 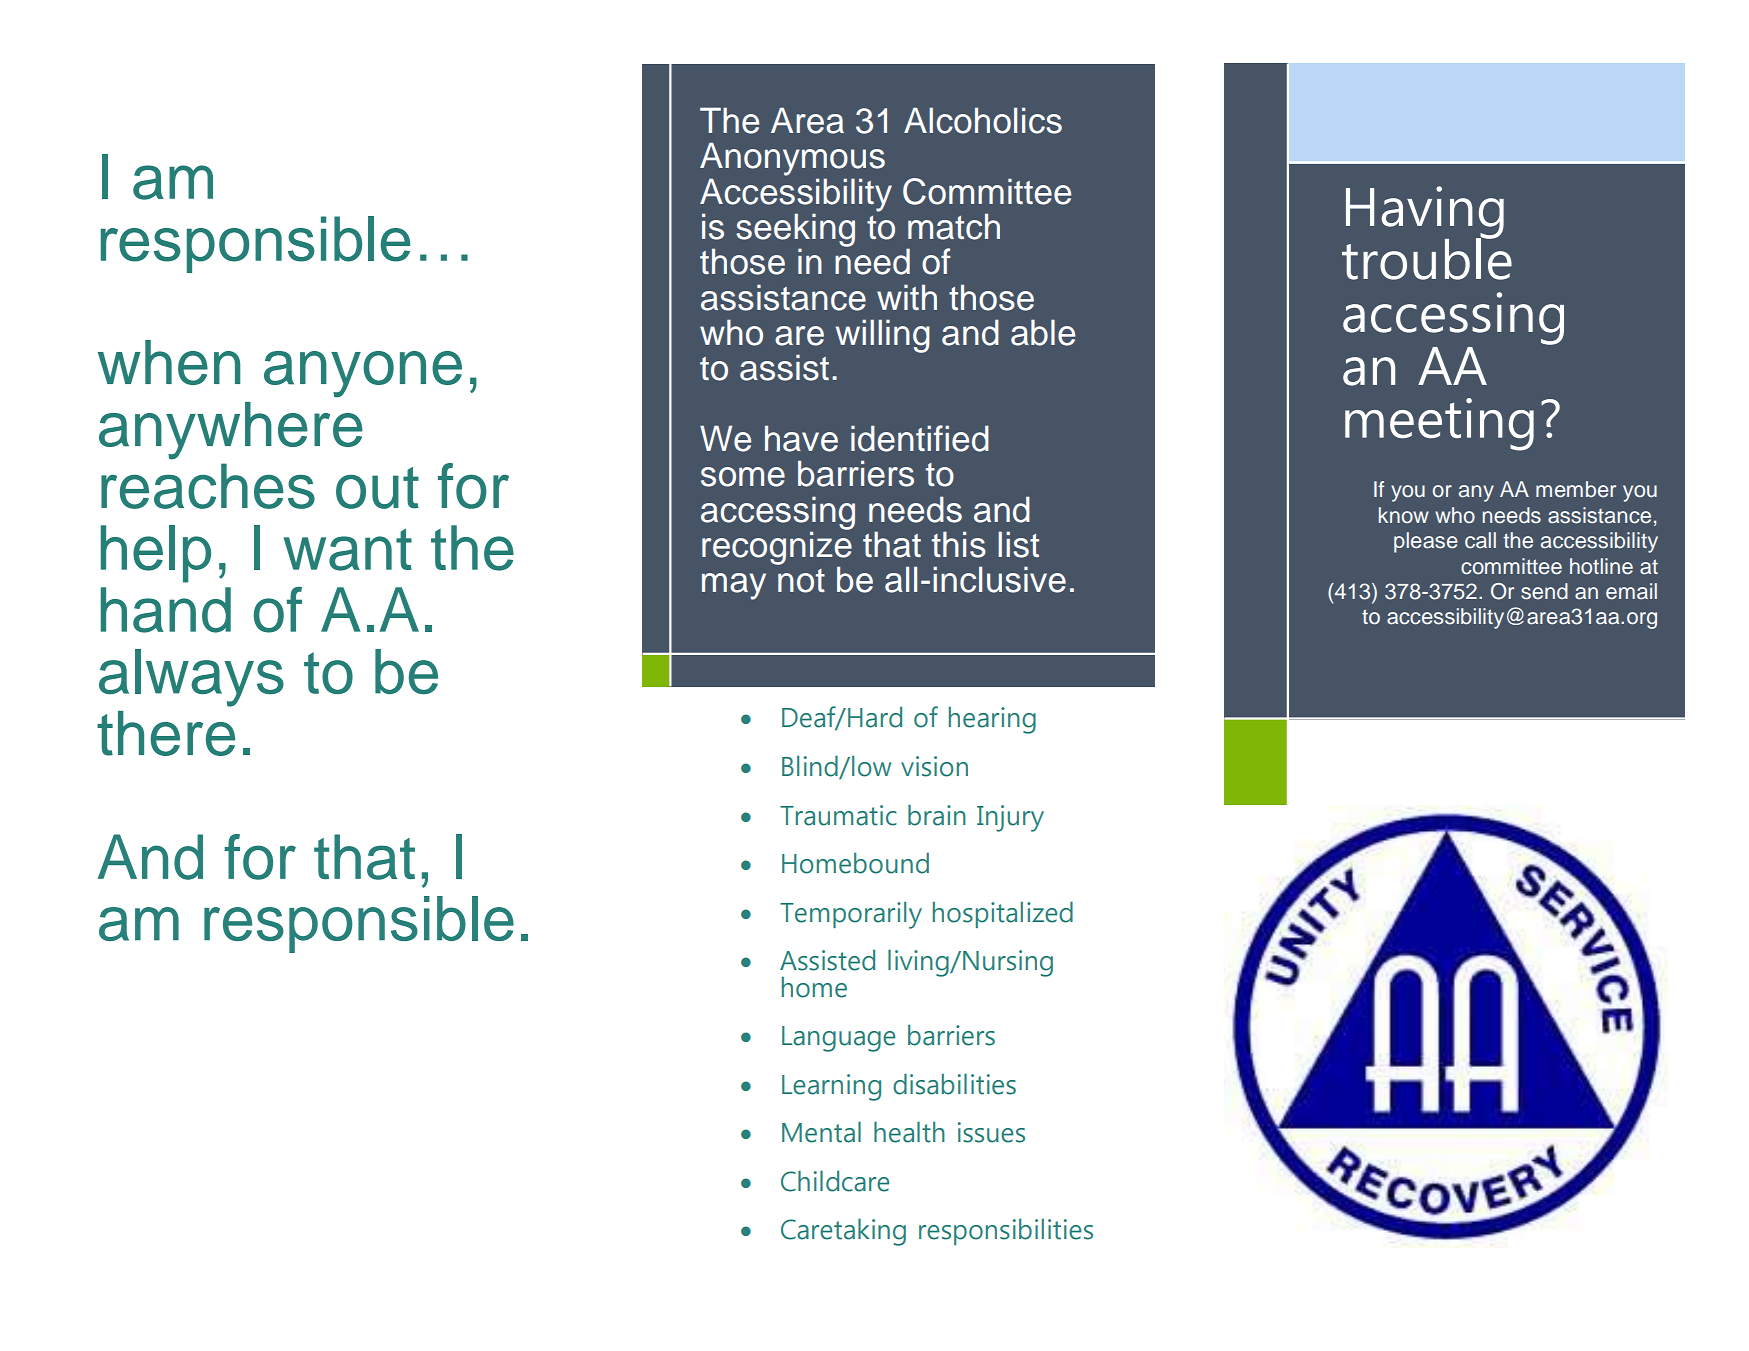 What do you see at coordinates (1006, 1231) in the screenshot?
I see `responsibilities` at bounding box center [1006, 1231].
